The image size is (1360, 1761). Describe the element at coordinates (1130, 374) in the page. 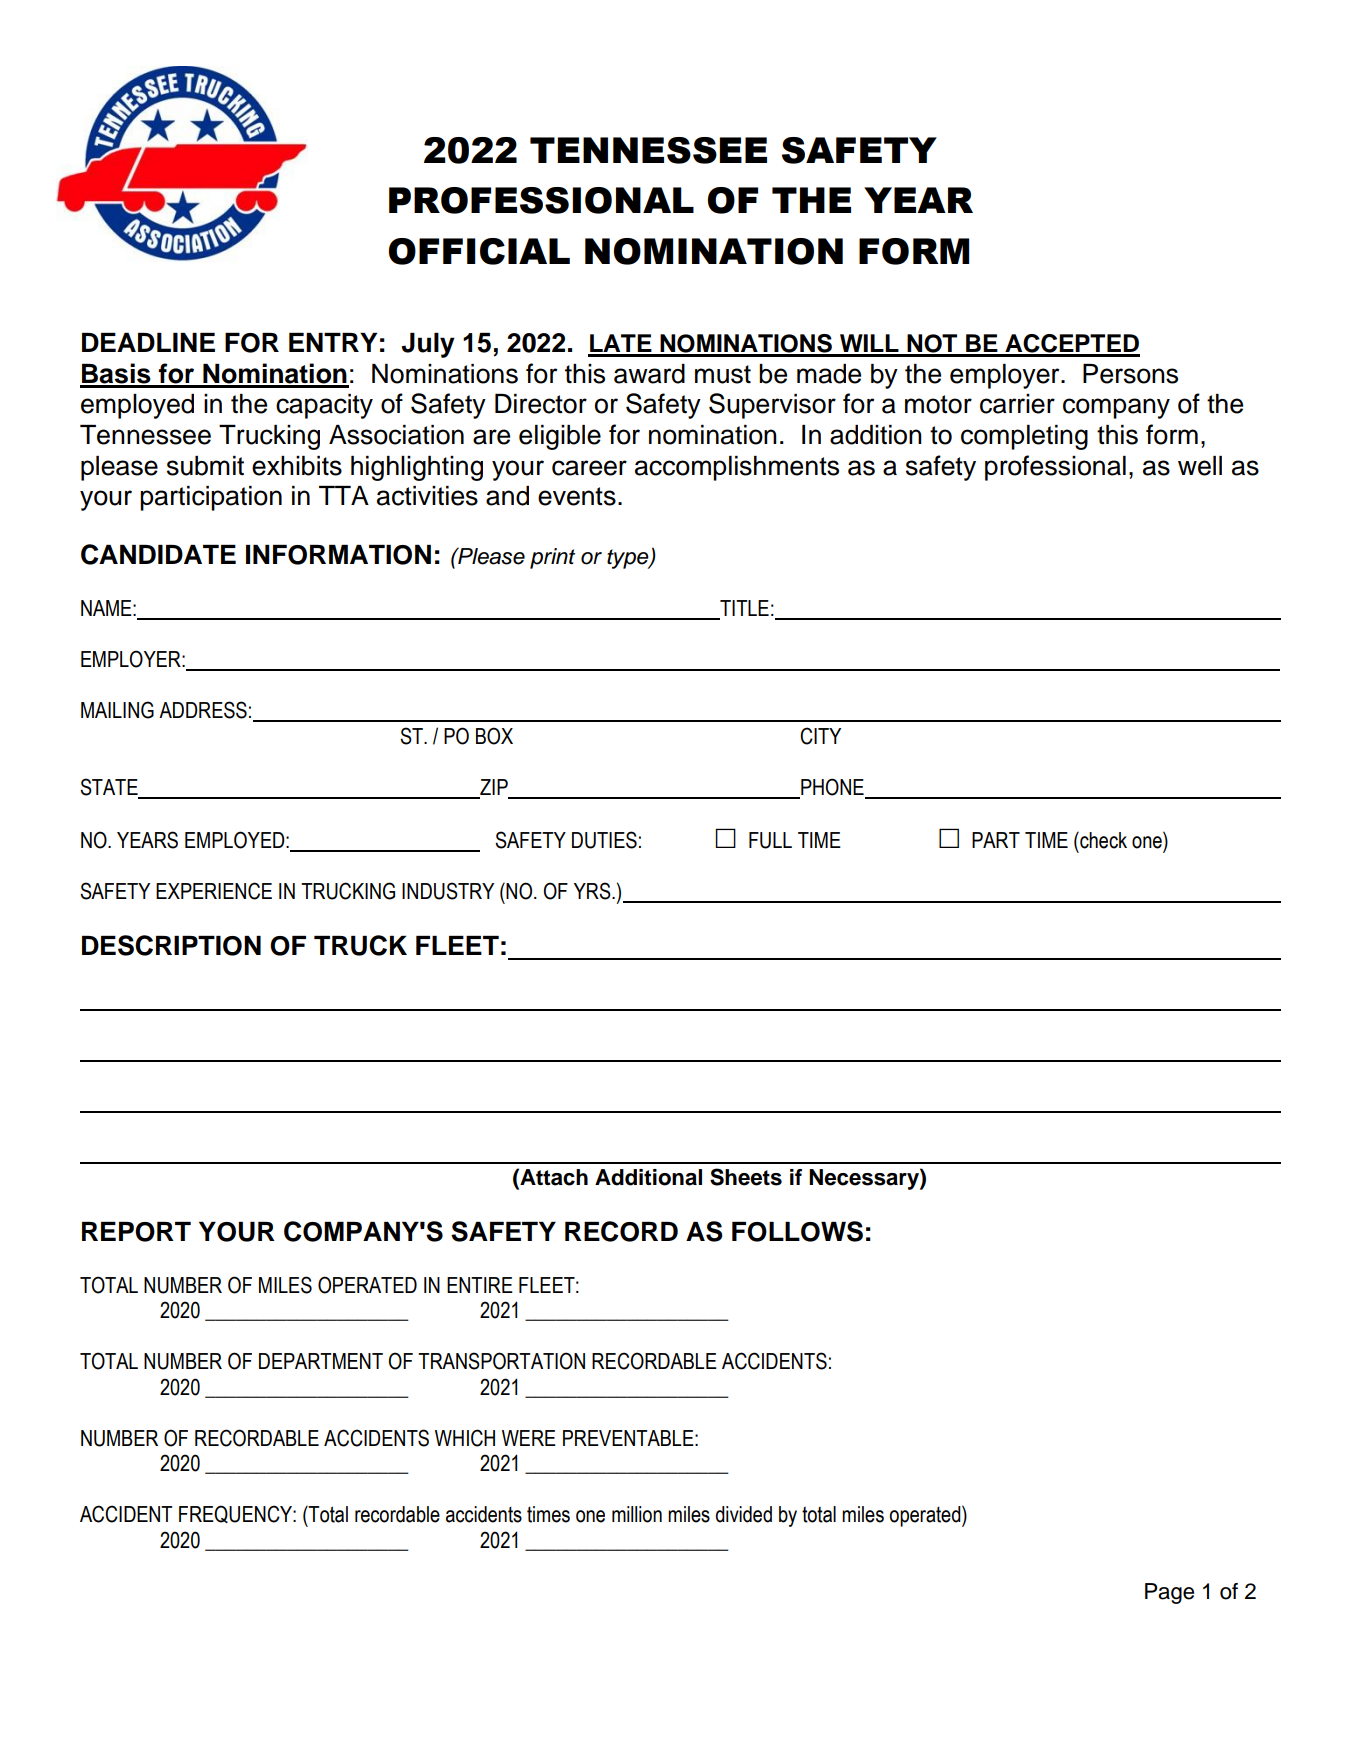

I see `Persons` at that location.
